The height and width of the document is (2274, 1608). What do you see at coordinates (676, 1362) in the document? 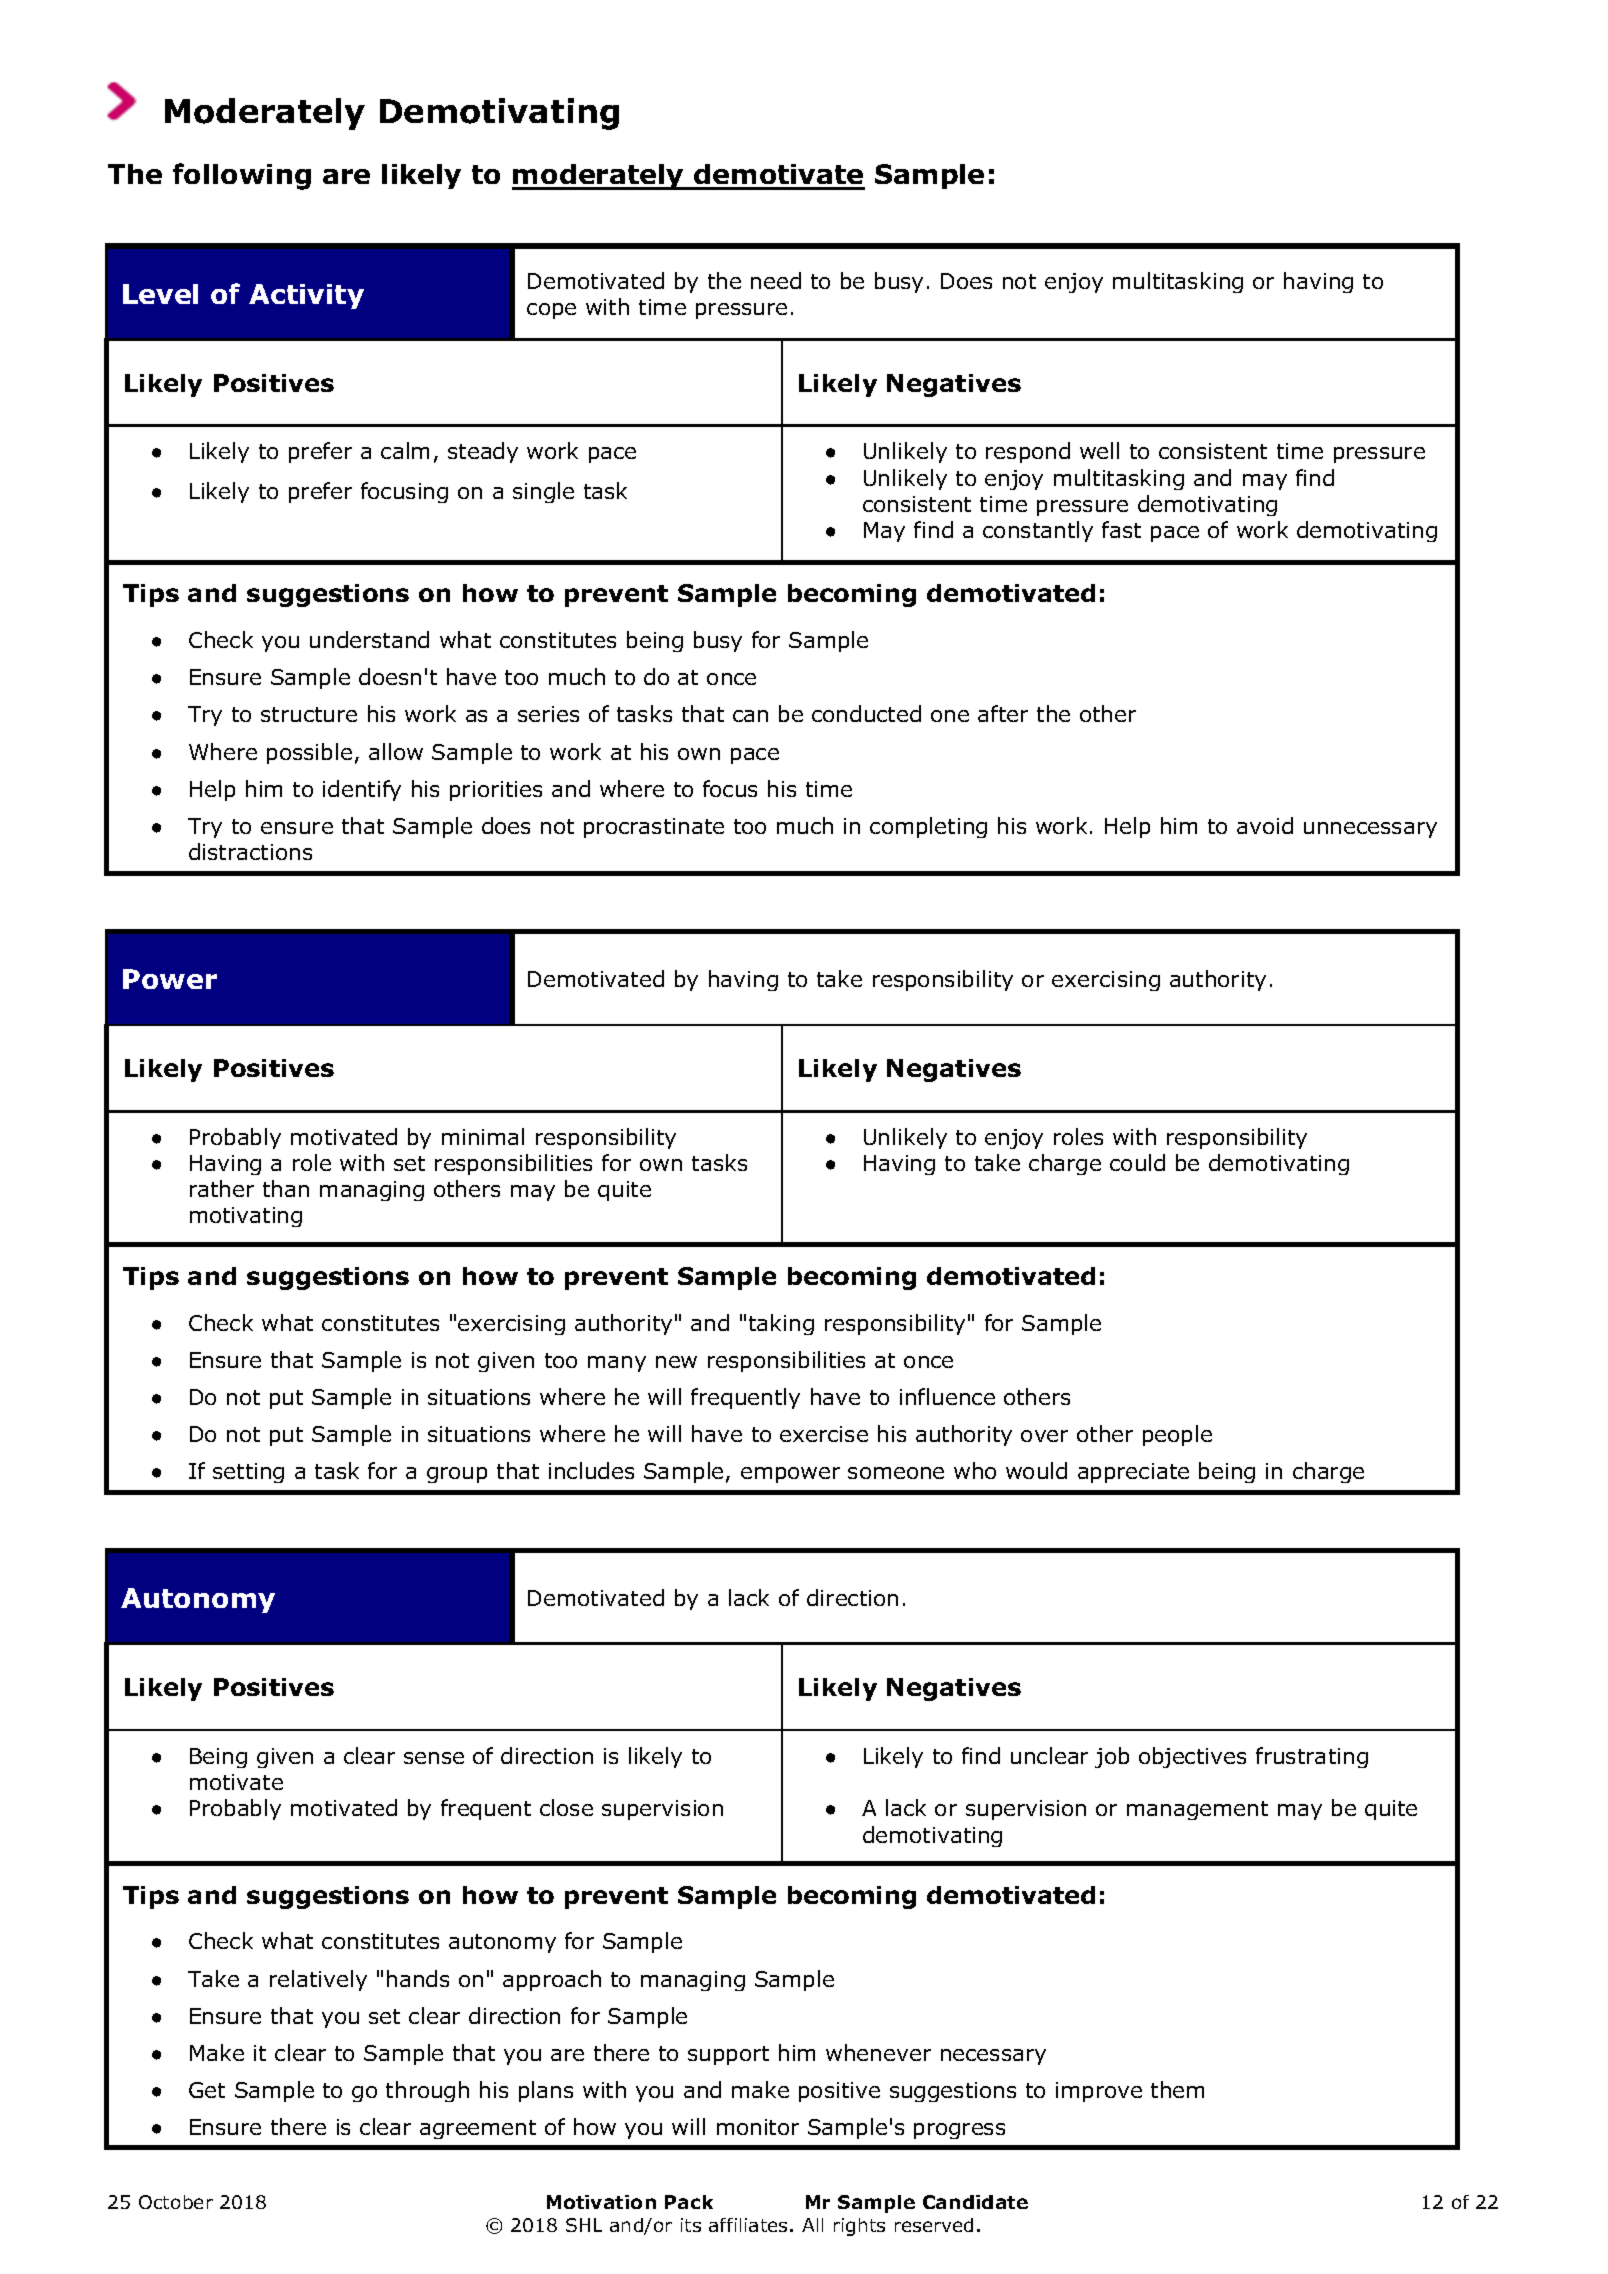
I see `new` at bounding box center [676, 1362].
